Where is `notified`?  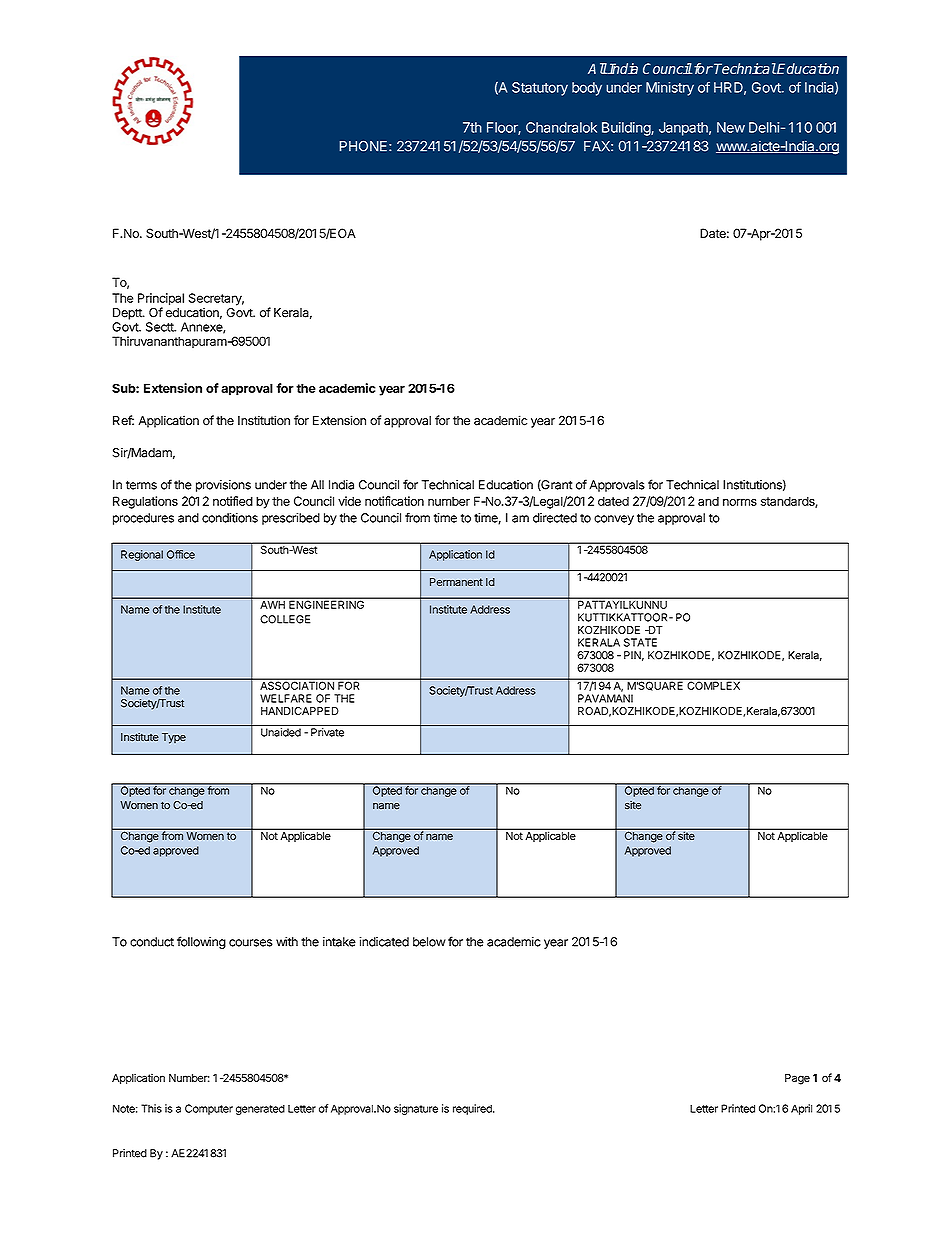
notified is located at coordinates (233, 501).
